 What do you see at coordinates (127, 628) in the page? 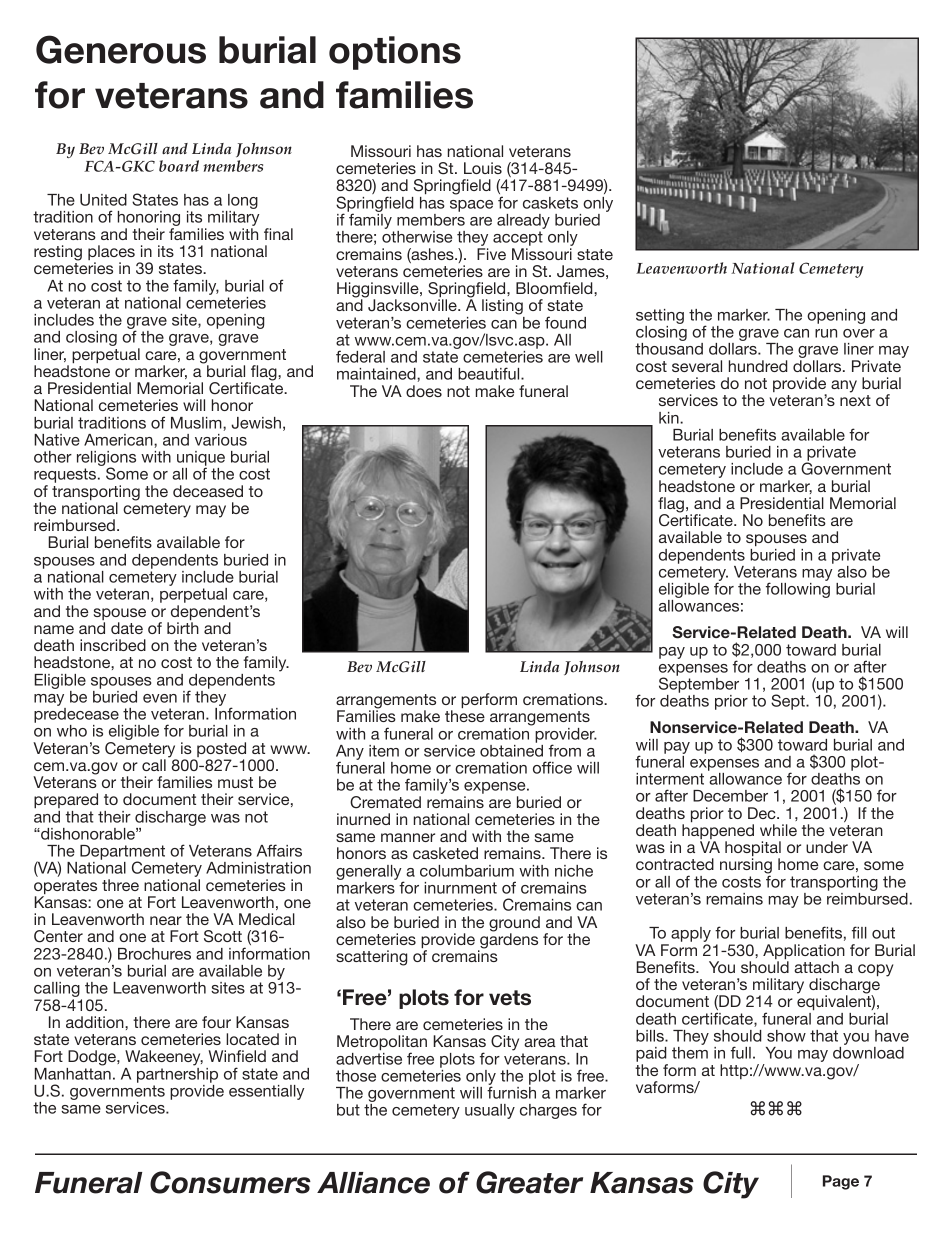
I see `date` at bounding box center [127, 628].
